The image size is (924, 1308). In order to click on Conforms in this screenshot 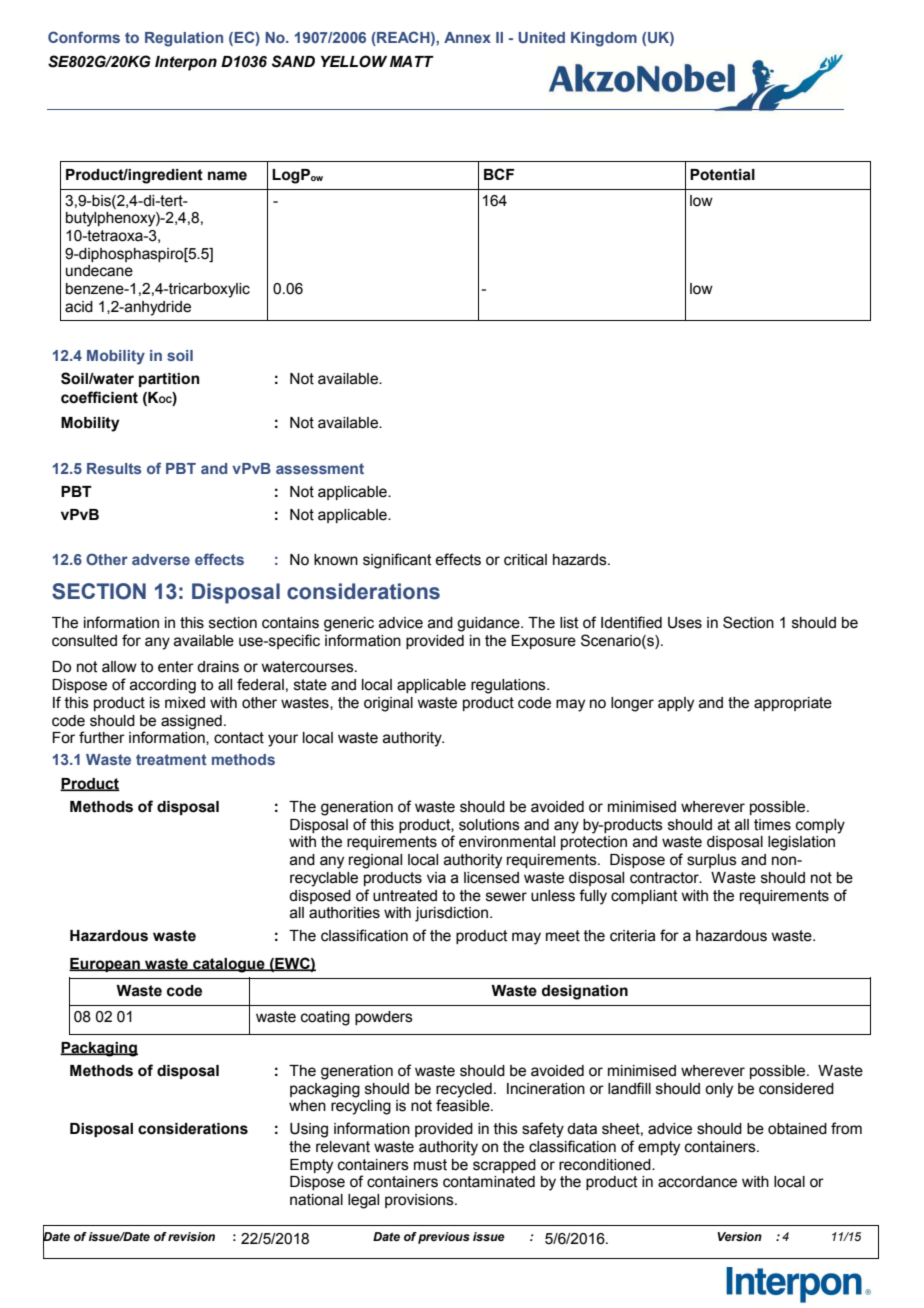, I will do `click(84, 37)`.
